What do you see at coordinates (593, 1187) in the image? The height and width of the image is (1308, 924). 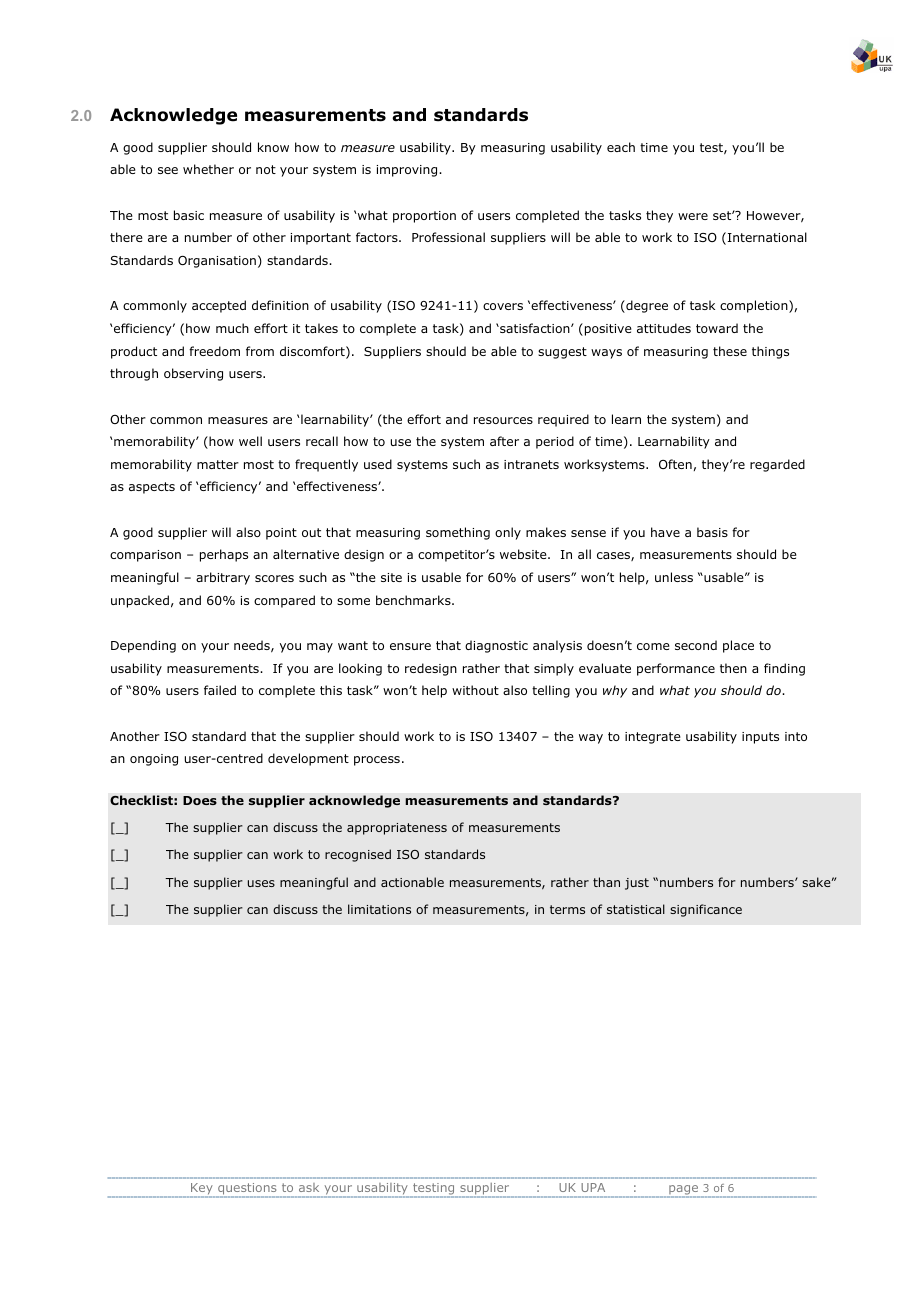 I see `UPA` at bounding box center [593, 1187].
